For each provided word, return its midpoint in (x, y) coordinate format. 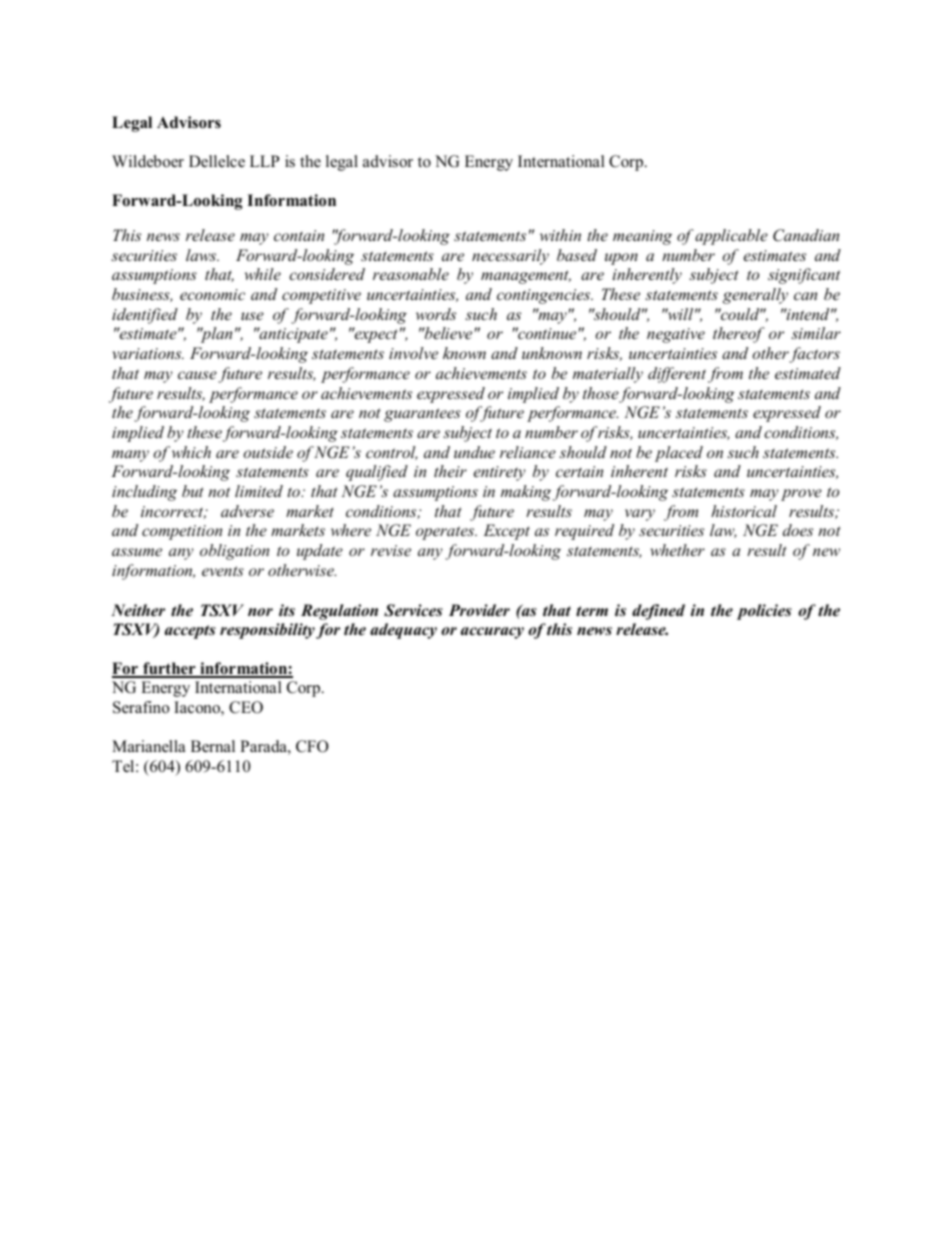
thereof (738, 335)
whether (677, 550)
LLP (264, 161)
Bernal (213, 746)
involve (413, 353)
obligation (234, 552)
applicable (731, 237)
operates (446, 533)
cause (197, 375)
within (560, 235)
